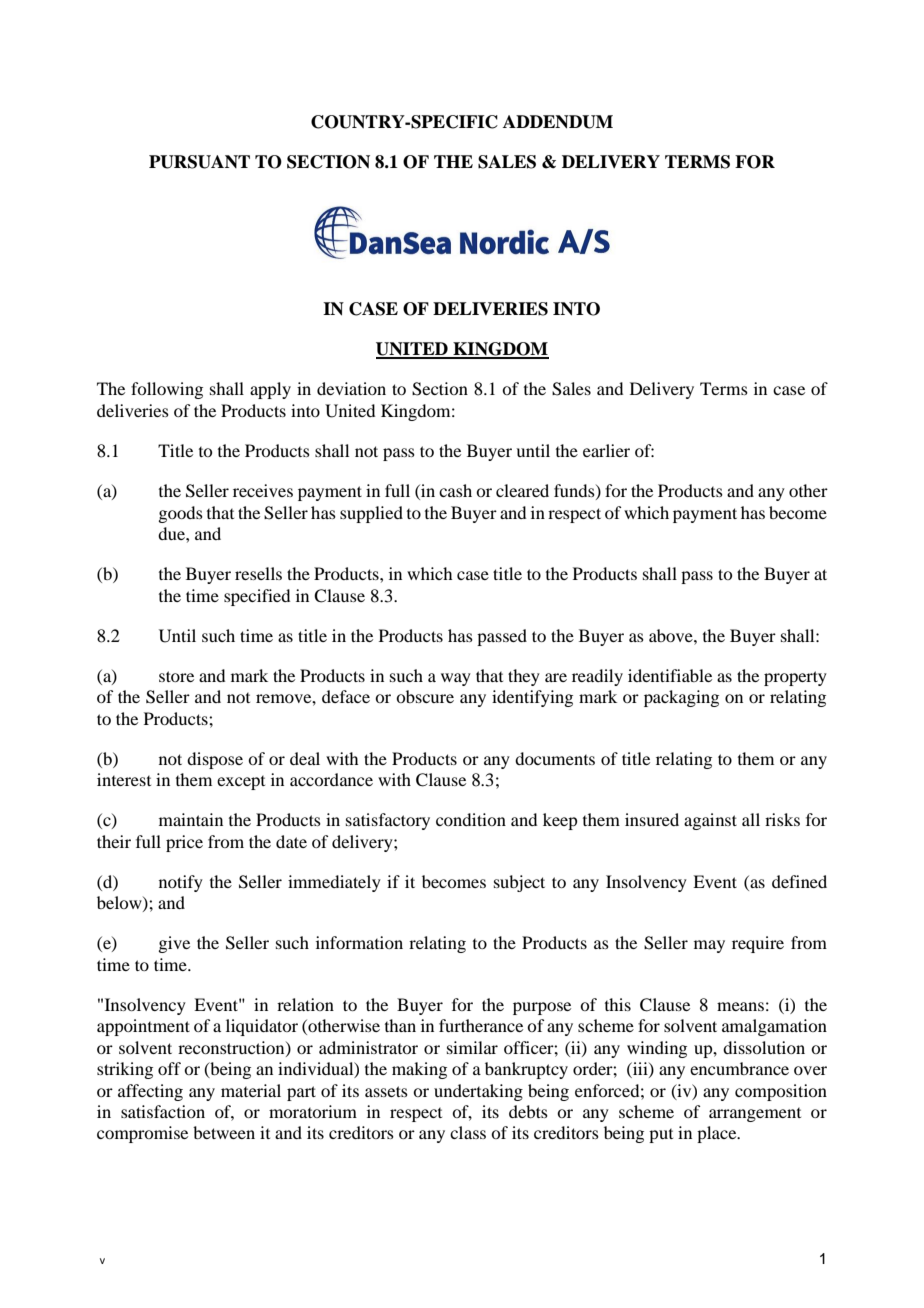 This screenshot has width=924, height=1308. I want to click on ADDENDUM, so click(558, 122).
